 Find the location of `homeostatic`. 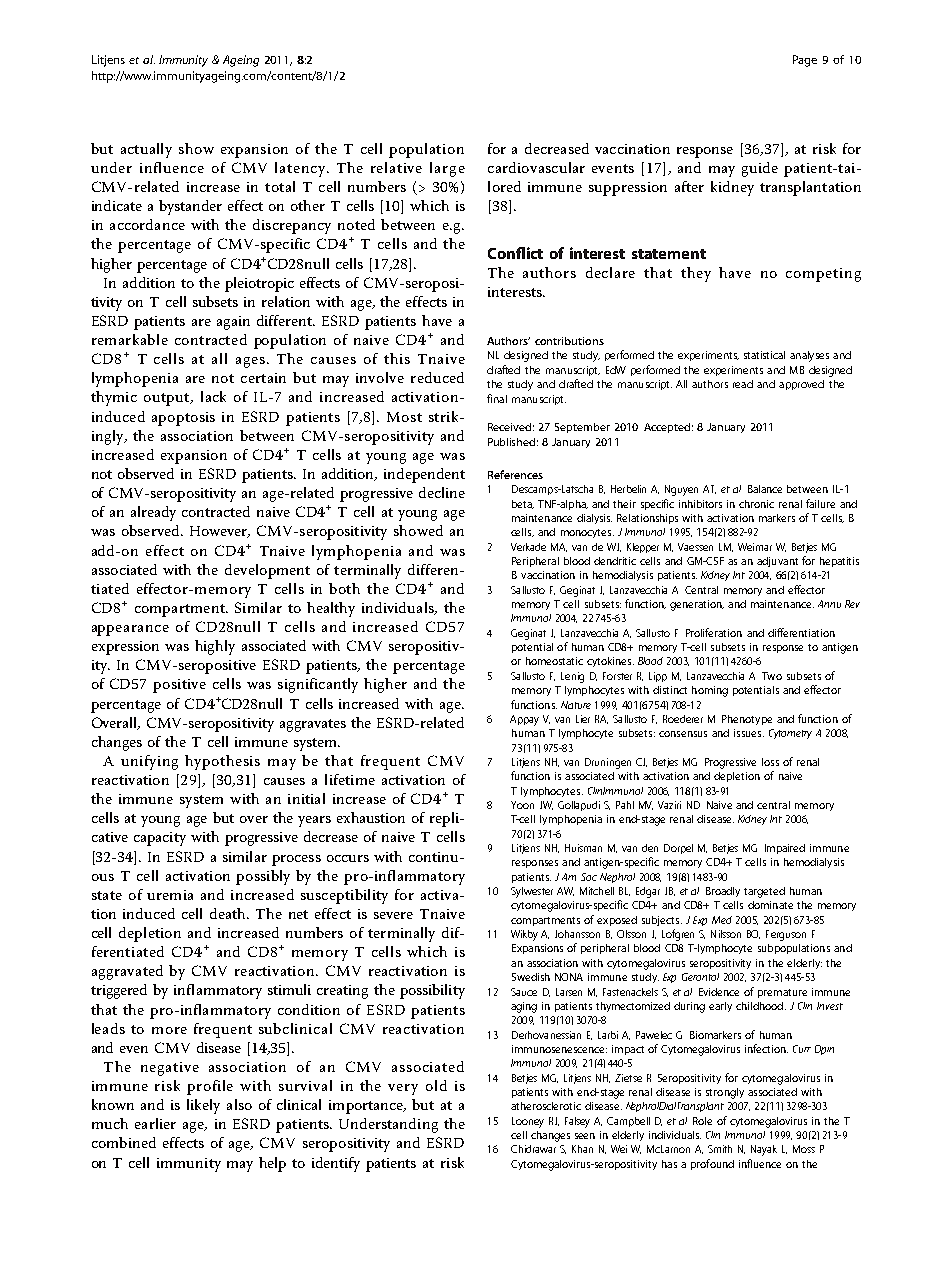

homeostatic is located at coordinates (554, 661).
